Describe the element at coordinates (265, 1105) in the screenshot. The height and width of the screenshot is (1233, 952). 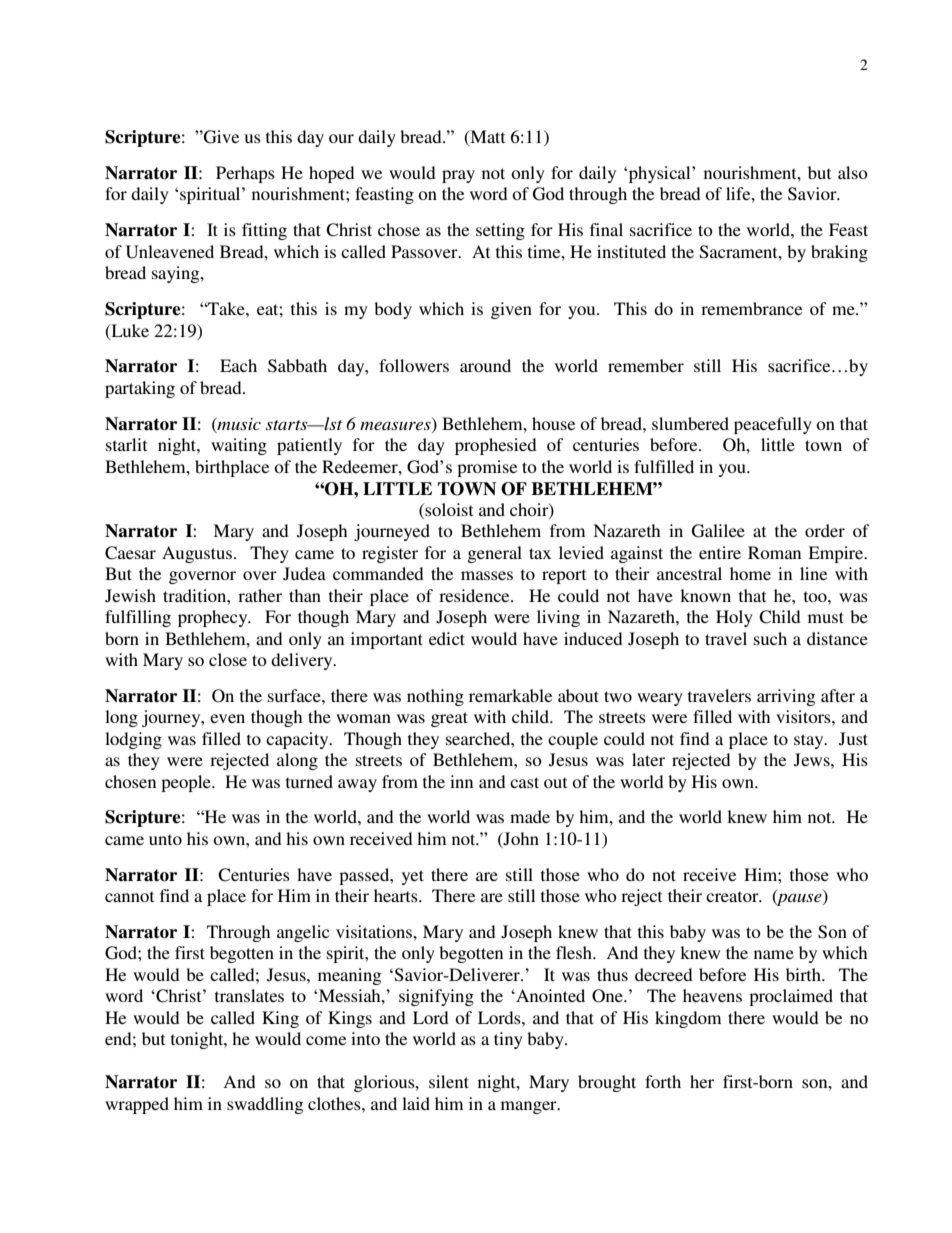
I see `swaddling` at that location.
